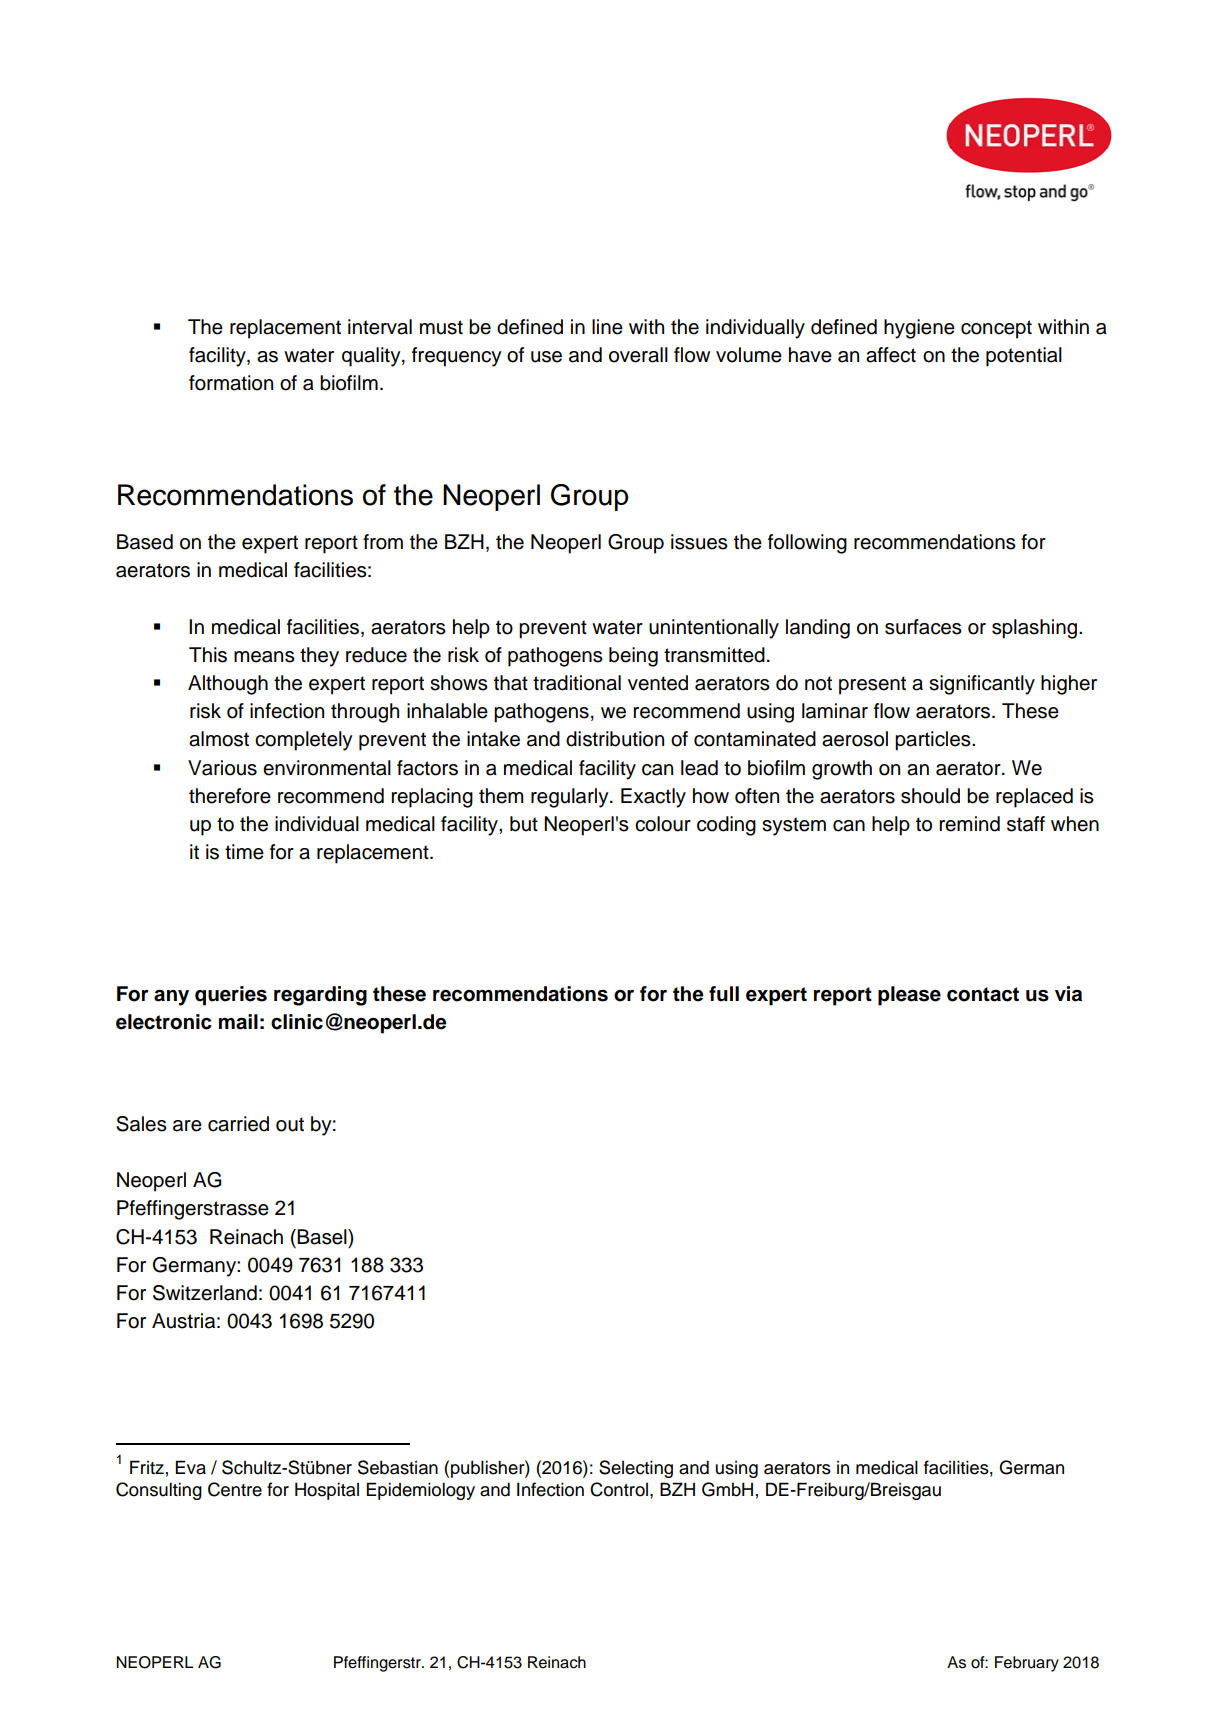 The width and height of the screenshot is (1215, 1719). What do you see at coordinates (231, 383) in the screenshot?
I see `formation` at bounding box center [231, 383].
